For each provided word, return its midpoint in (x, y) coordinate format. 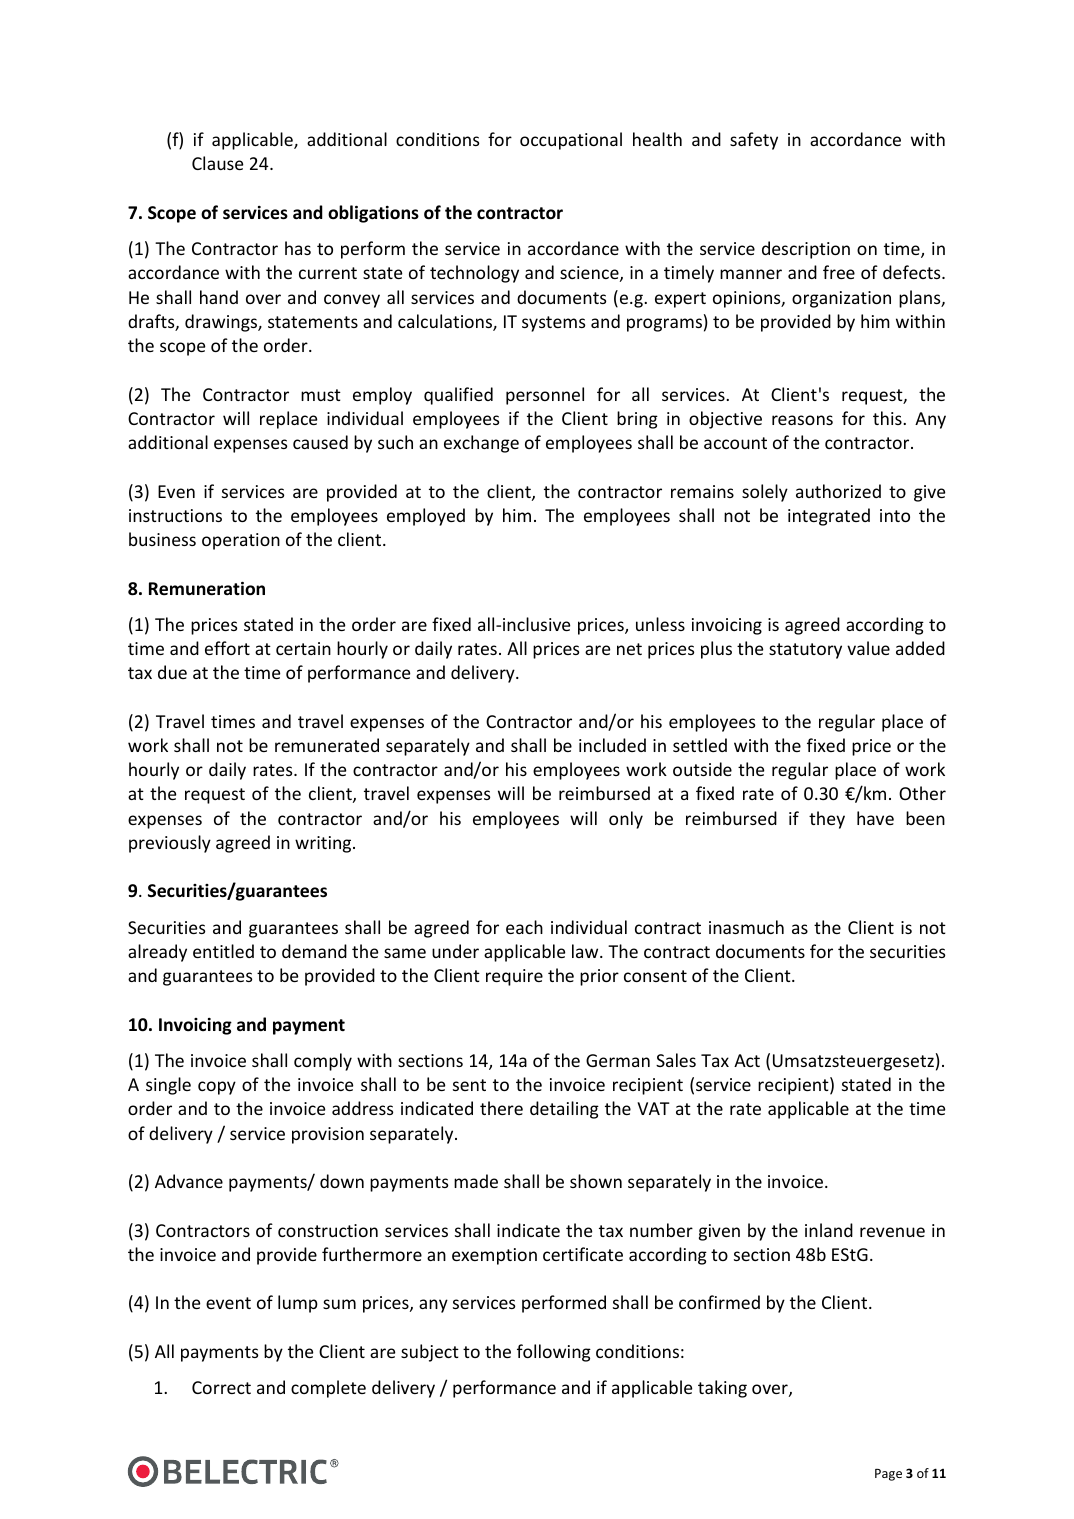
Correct (221, 1387)
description (806, 250)
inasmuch (746, 927)
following (554, 1353)
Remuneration (207, 589)
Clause (217, 163)
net (629, 649)
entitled (223, 951)
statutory (805, 651)
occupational (571, 141)
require (514, 977)
